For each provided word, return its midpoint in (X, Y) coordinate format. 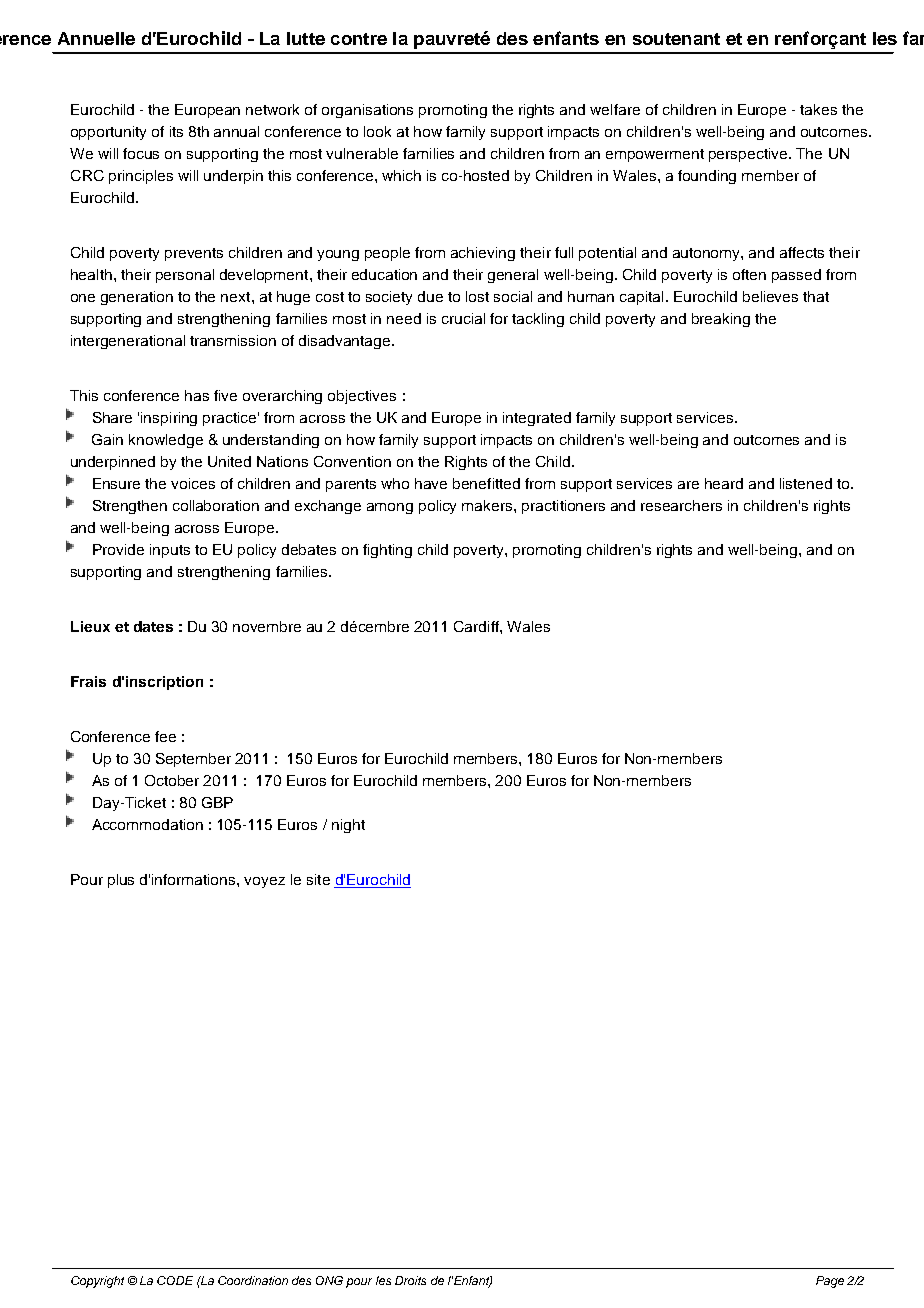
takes (818, 109)
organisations (367, 111)
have (431, 483)
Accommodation (147, 824)
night (348, 826)
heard (724, 483)
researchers (681, 505)
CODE (175, 1280)
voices (193, 483)
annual (236, 131)
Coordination (253, 1280)
